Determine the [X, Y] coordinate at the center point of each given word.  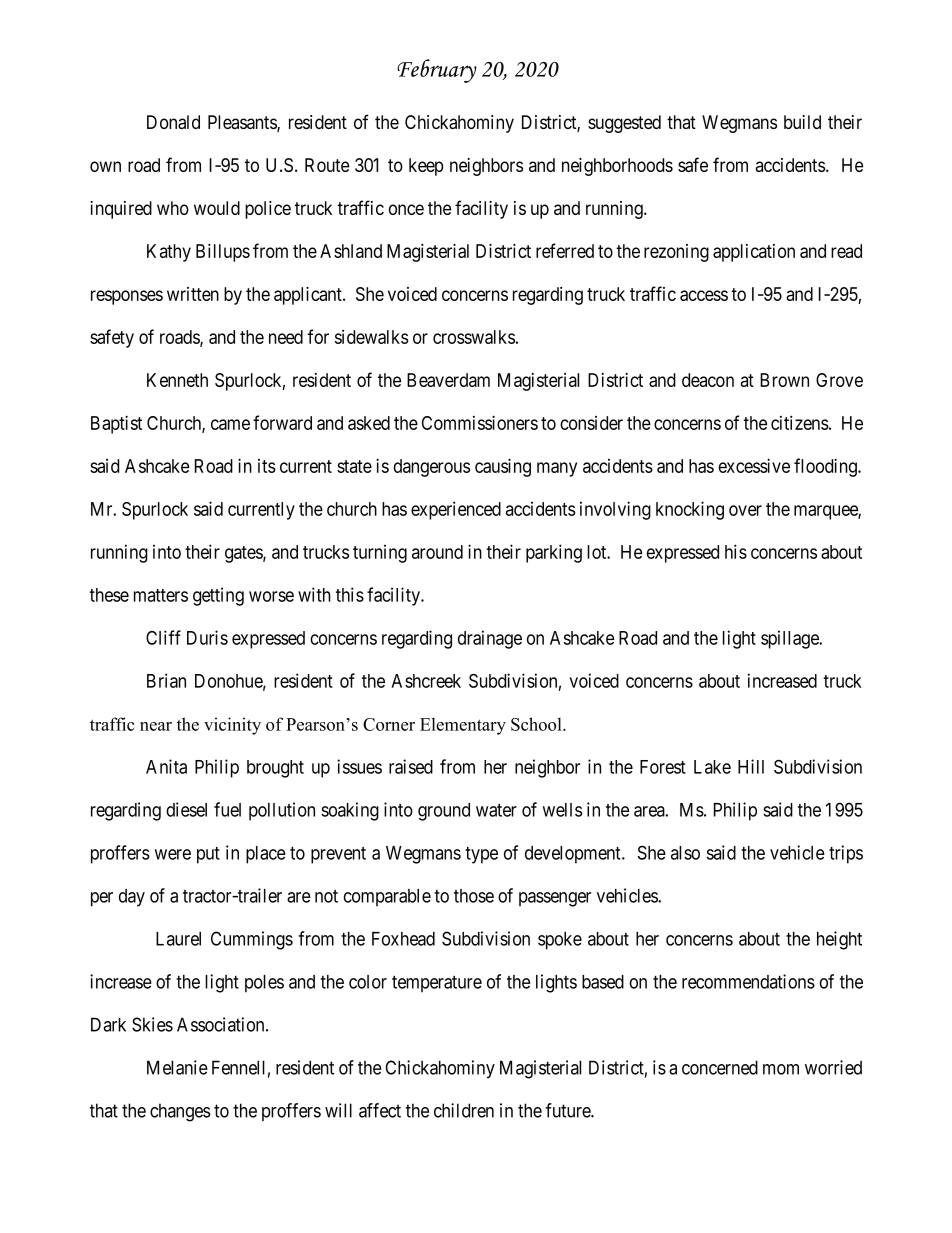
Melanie [177, 1067]
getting [218, 596]
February [436, 71]
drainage [490, 639]
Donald [173, 122]
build [802, 122]
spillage [791, 639]
